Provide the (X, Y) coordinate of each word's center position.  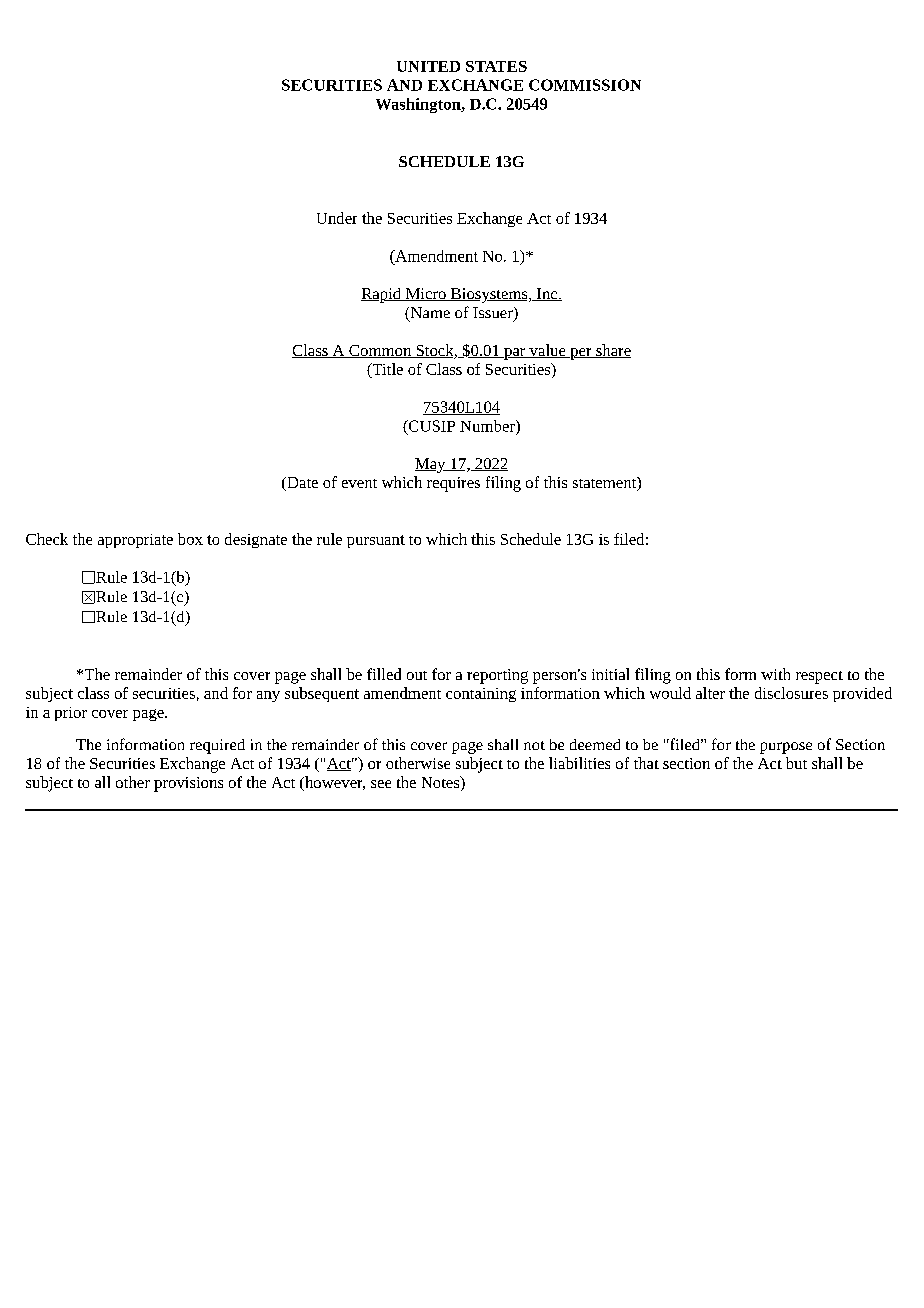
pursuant (376, 541)
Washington (419, 105)
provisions (188, 784)
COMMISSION (585, 85)
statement (605, 484)
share (612, 351)
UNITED (428, 66)
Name (429, 314)
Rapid (382, 295)
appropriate (135, 541)
